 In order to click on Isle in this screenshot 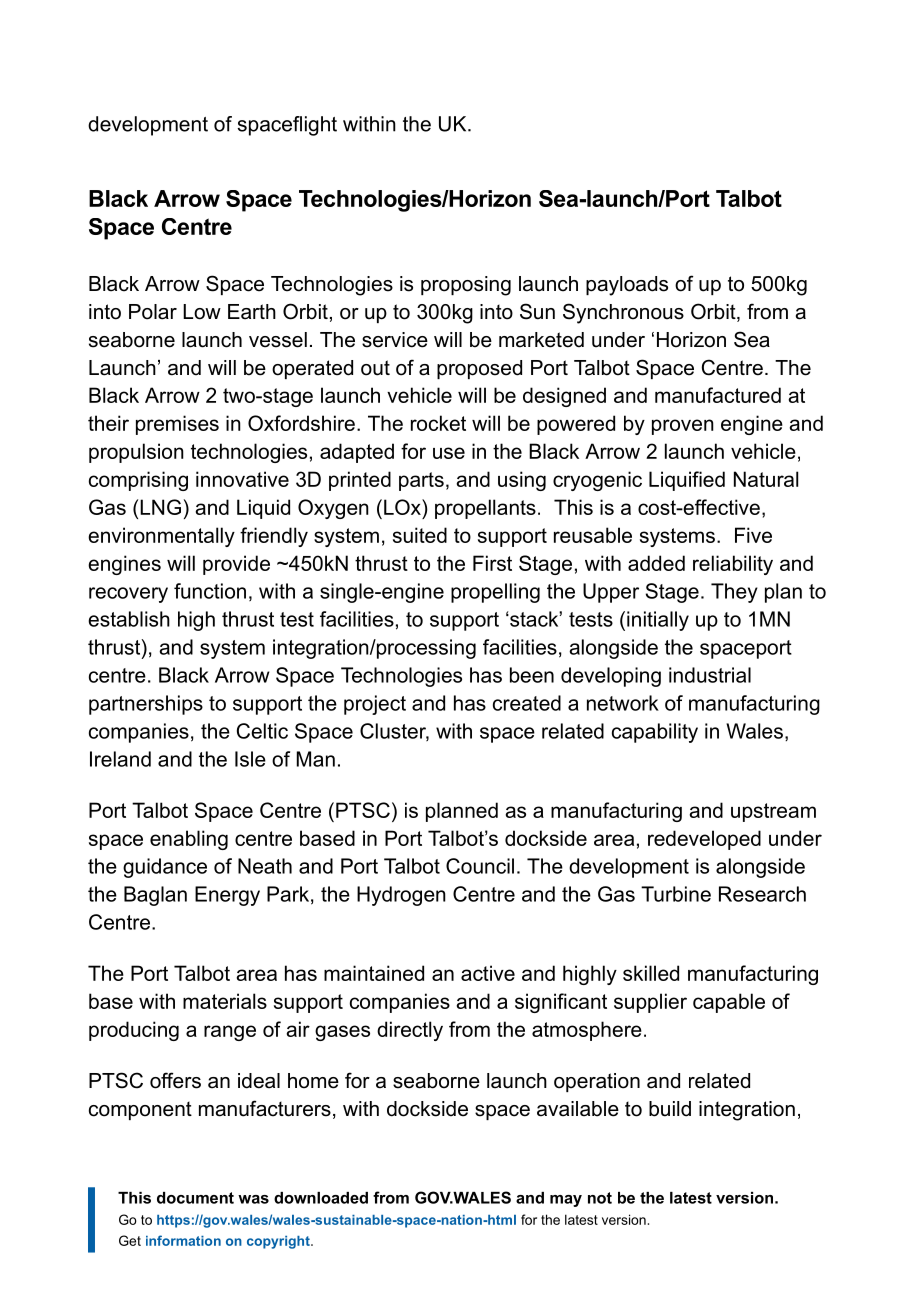, I will do `click(250, 759)`.
